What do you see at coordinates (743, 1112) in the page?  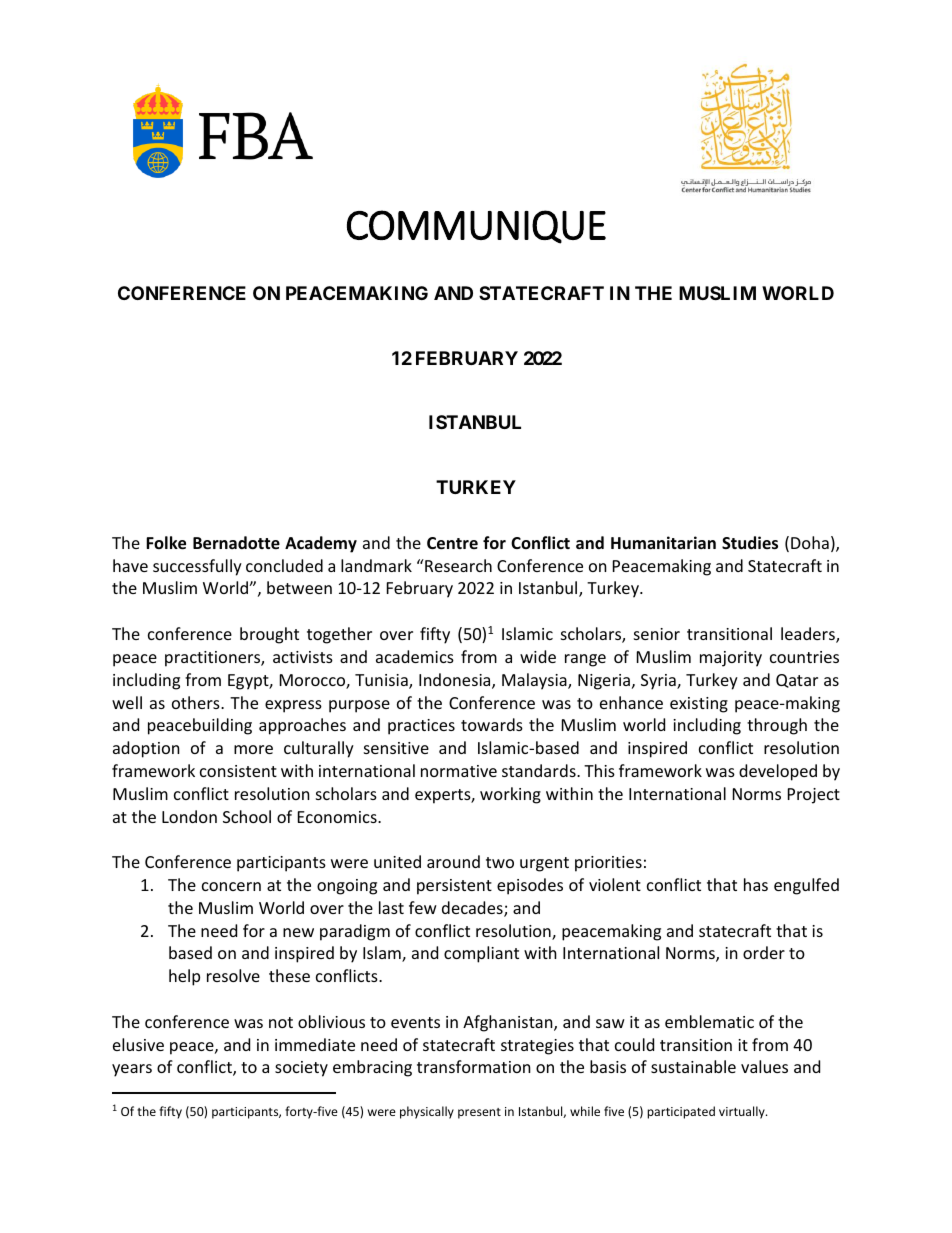 I see `virtually` at bounding box center [743, 1112].
